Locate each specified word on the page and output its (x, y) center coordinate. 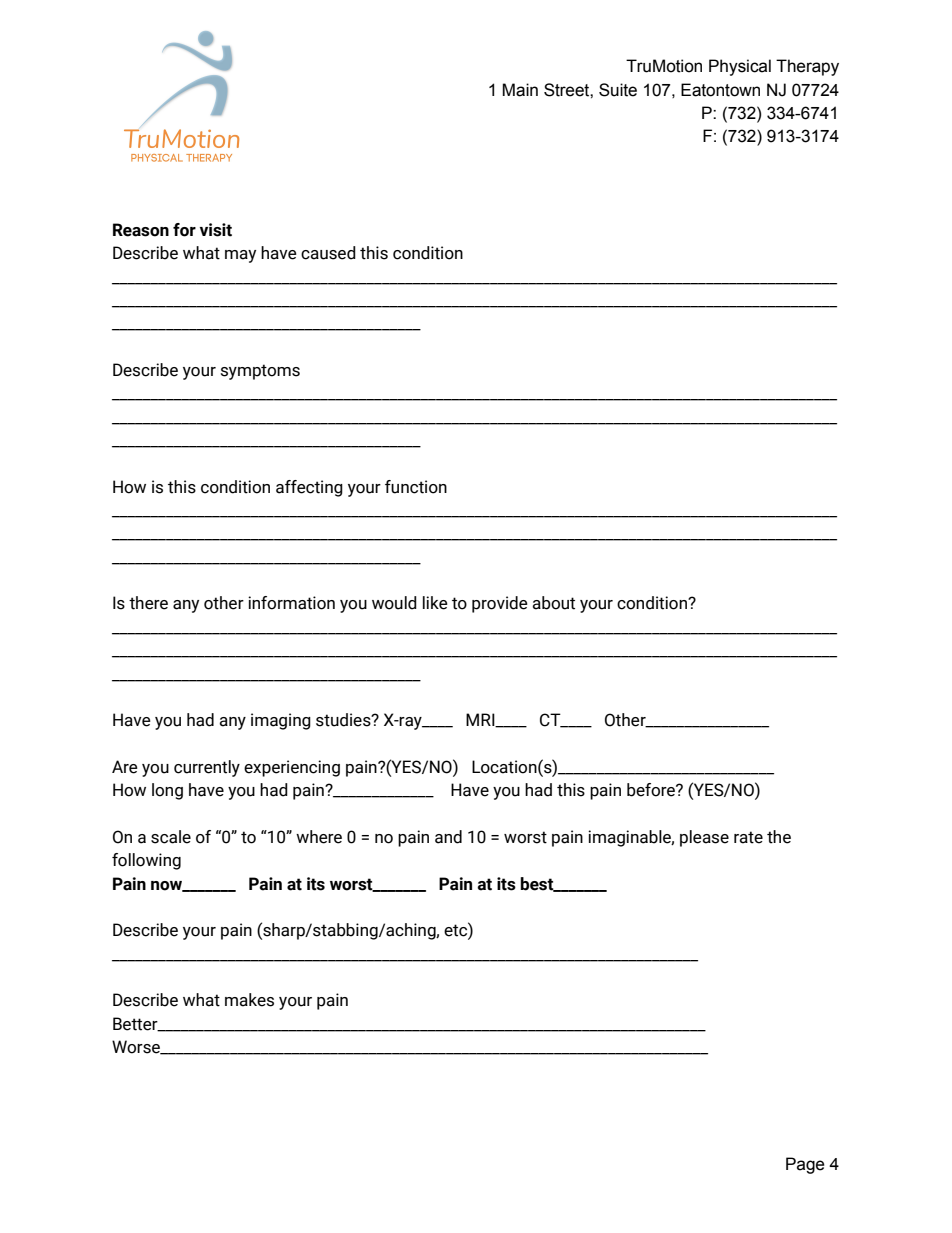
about (553, 603)
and (448, 837)
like (435, 603)
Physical (740, 67)
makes (249, 1000)
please (704, 838)
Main (520, 90)
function (416, 487)
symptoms (260, 372)
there (148, 603)
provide (500, 604)
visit (216, 230)
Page (805, 1165)
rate (748, 837)
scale (171, 837)
